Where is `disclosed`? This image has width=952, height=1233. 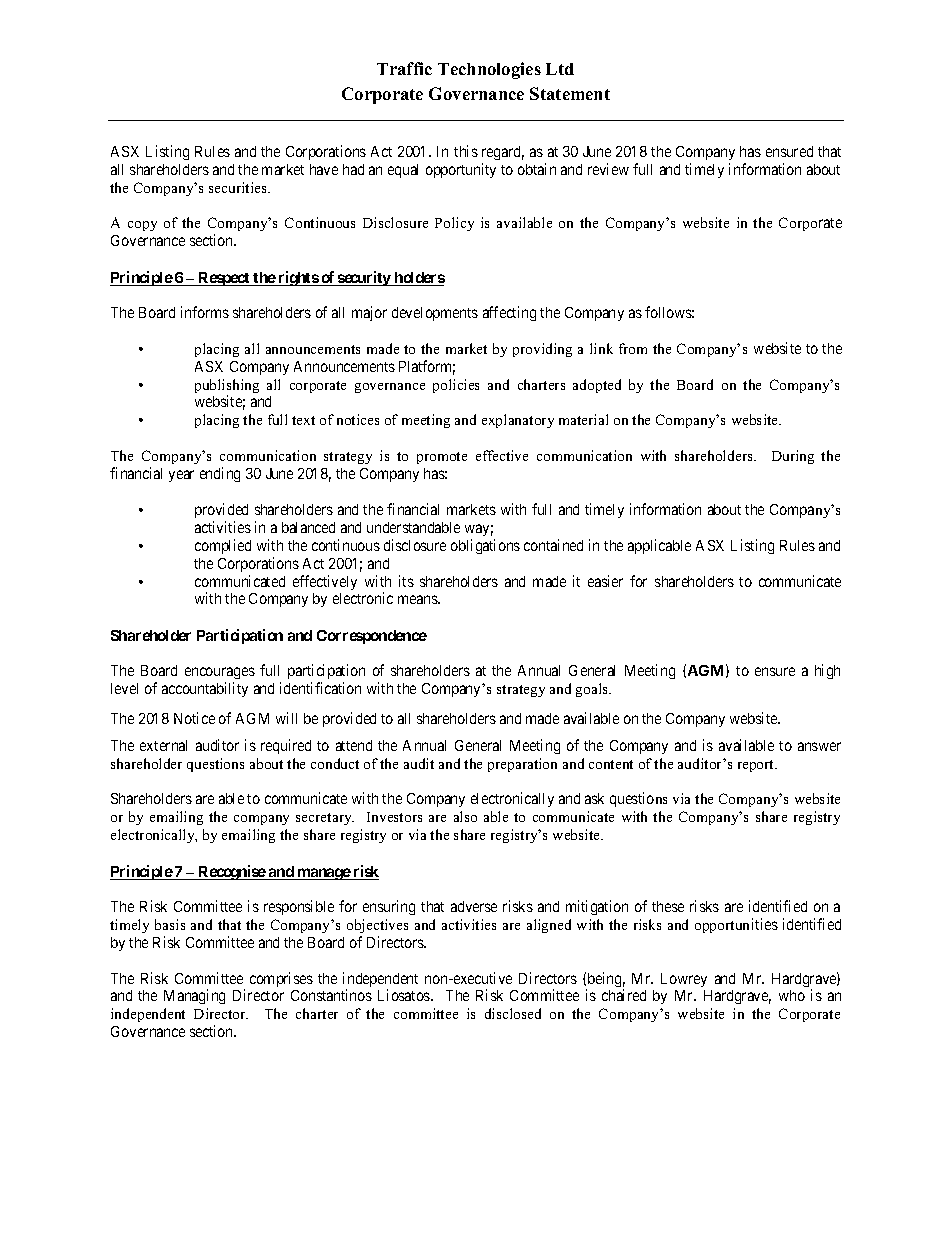 disclosed is located at coordinates (513, 1013).
